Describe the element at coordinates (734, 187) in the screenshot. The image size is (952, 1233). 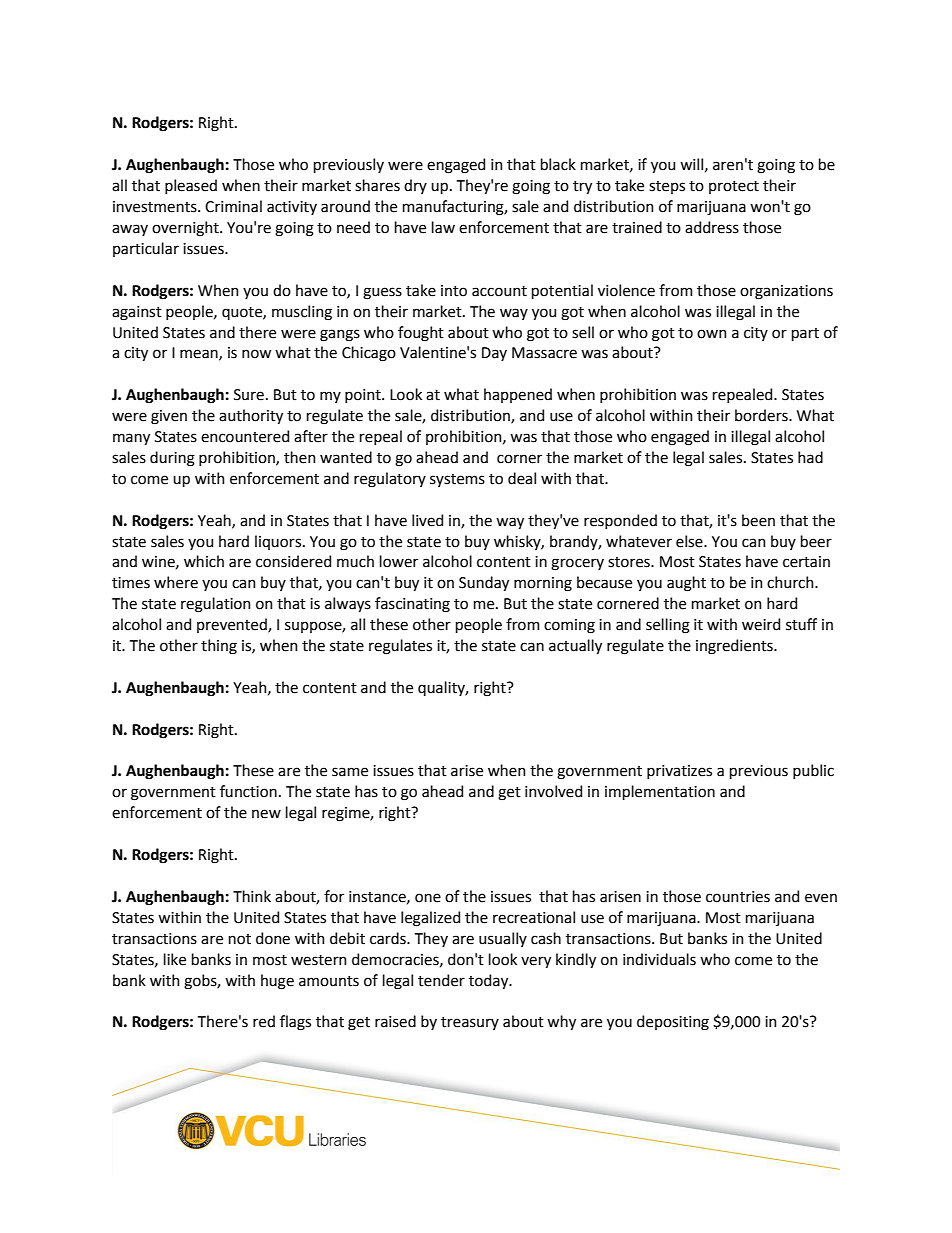
I see `protect` at that location.
